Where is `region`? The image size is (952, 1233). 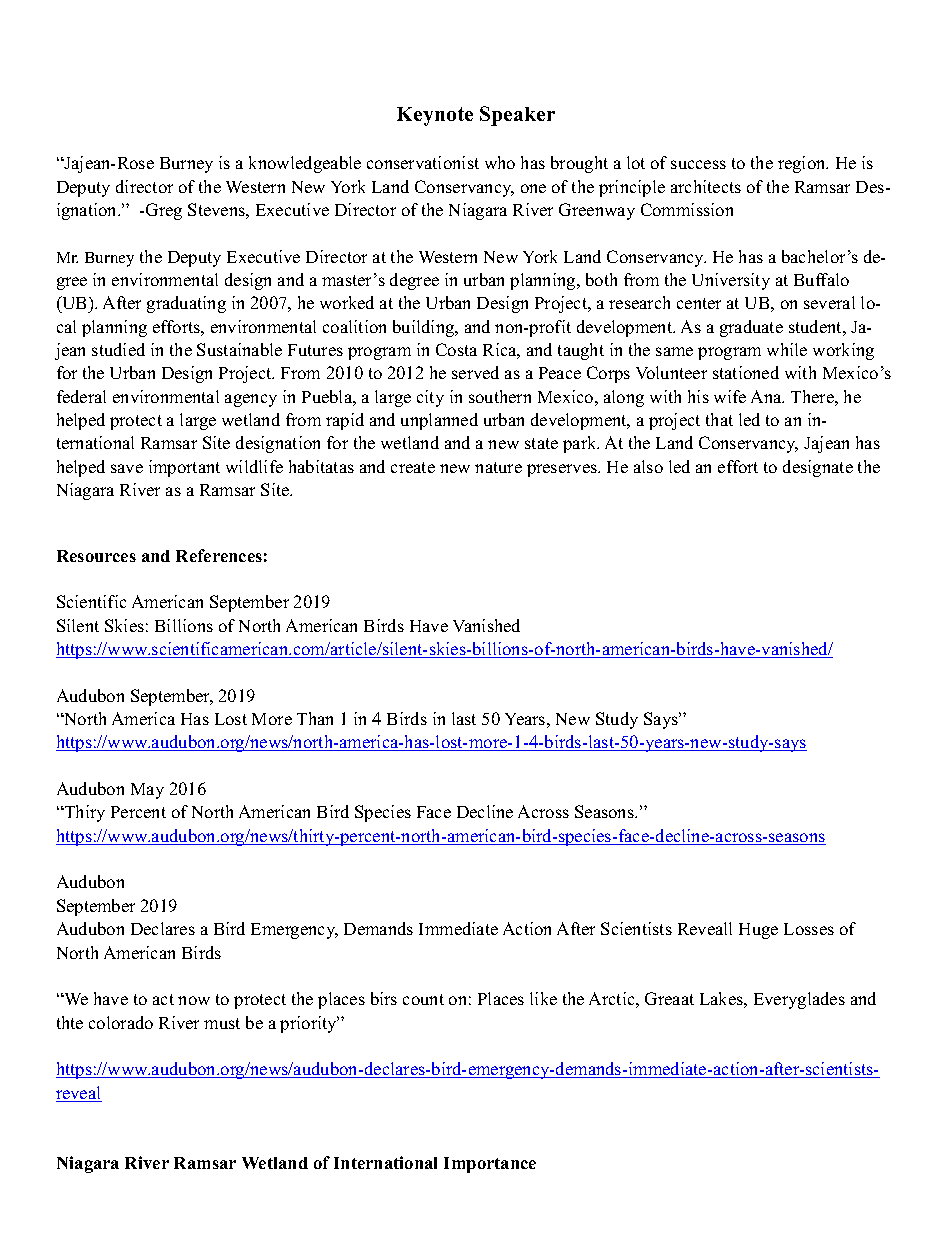
region is located at coordinates (803, 164).
